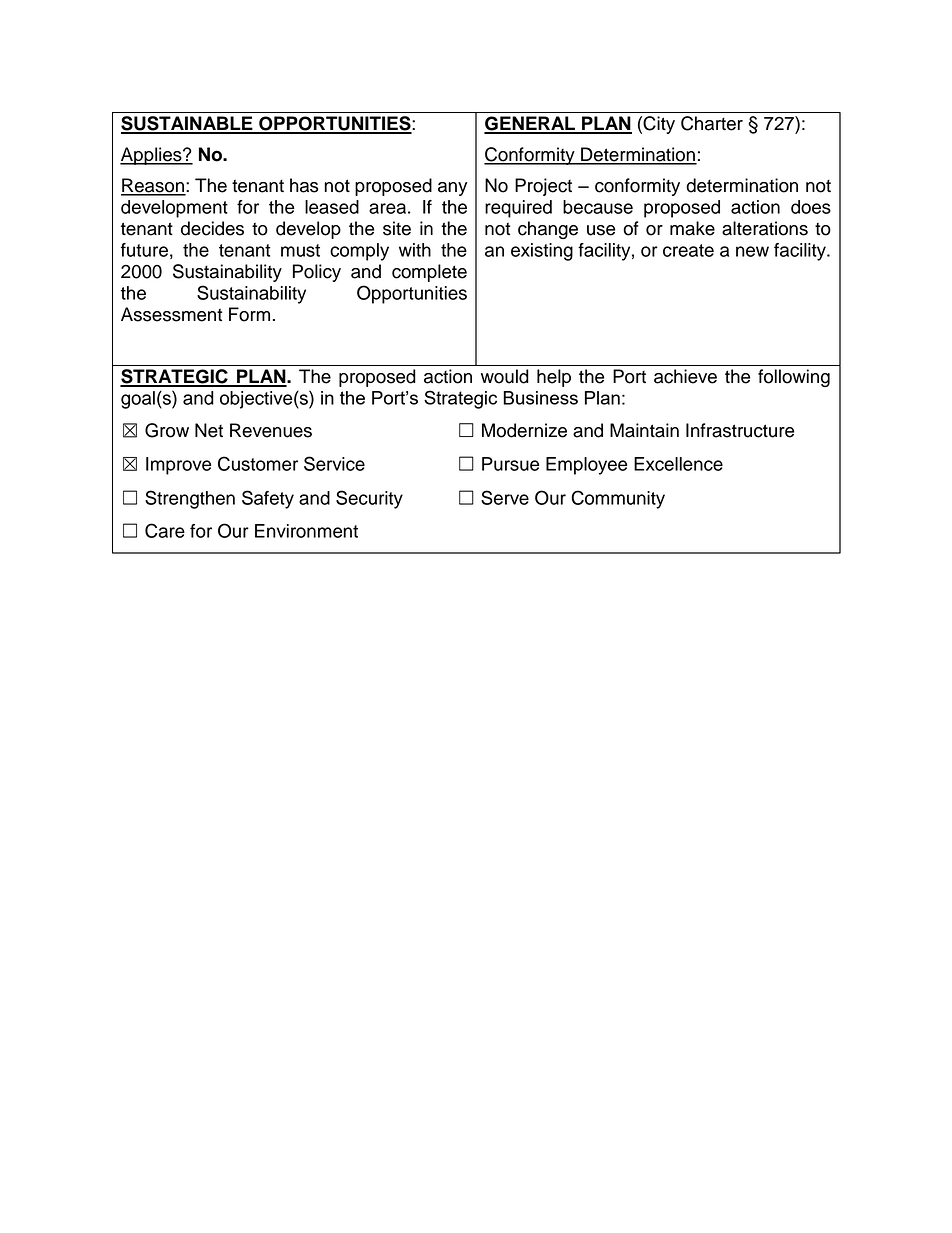 The image size is (952, 1233). Describe the element at coordinates (504, 376) in the document. I see `would` at that location.
